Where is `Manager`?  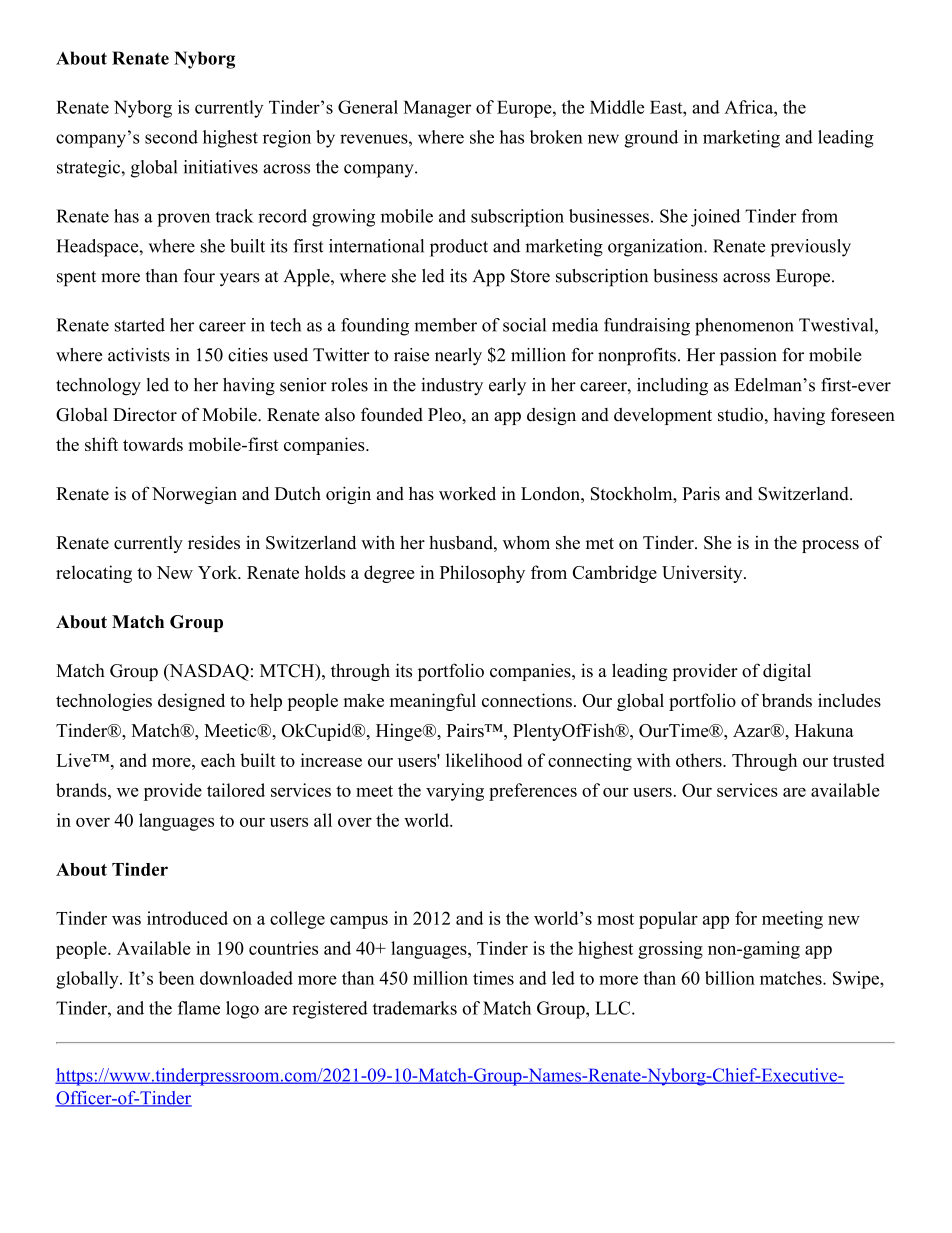 Manager is located at coordinates (437, 109).
